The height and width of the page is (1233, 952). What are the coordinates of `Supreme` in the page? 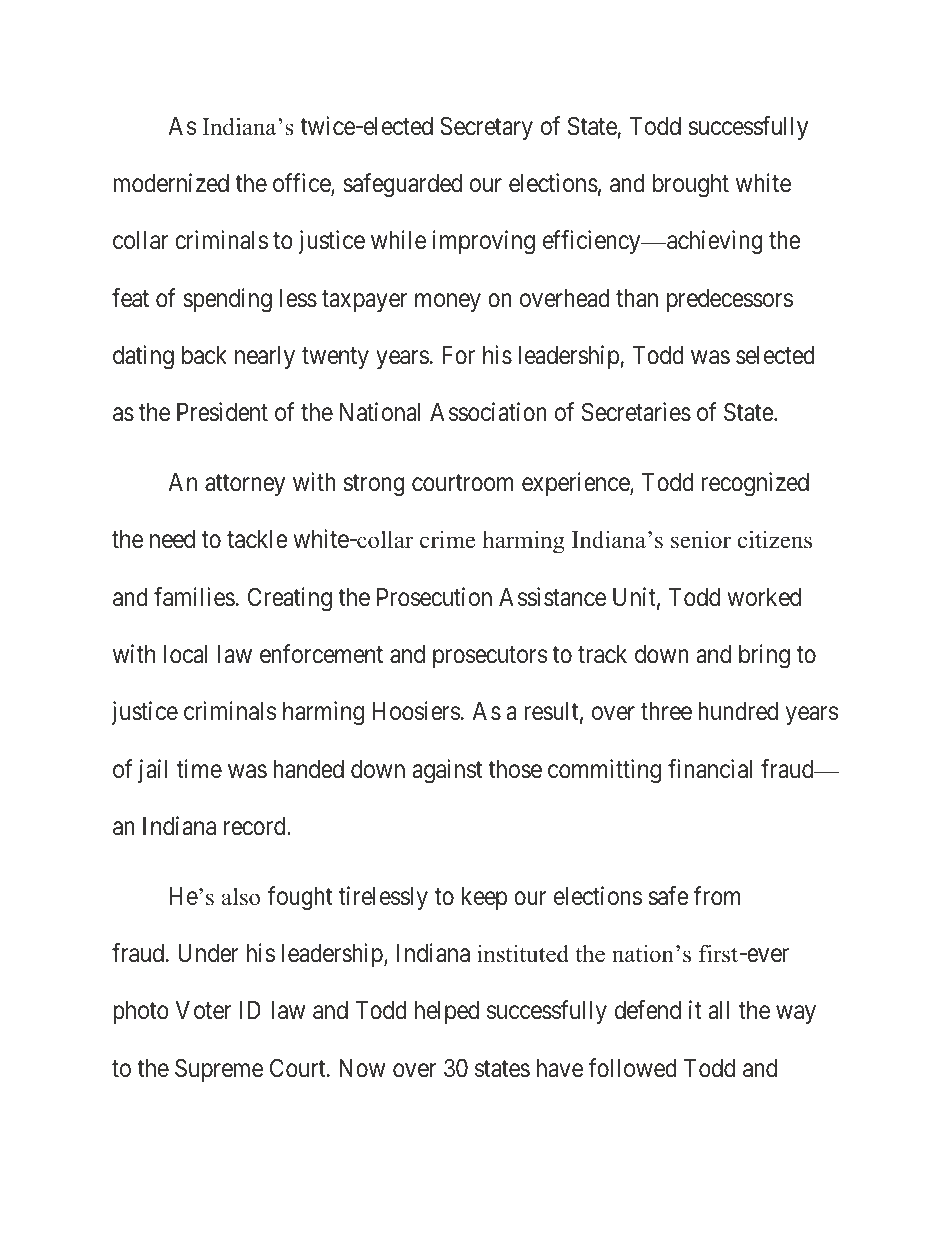 It's located at (219, 1070).
